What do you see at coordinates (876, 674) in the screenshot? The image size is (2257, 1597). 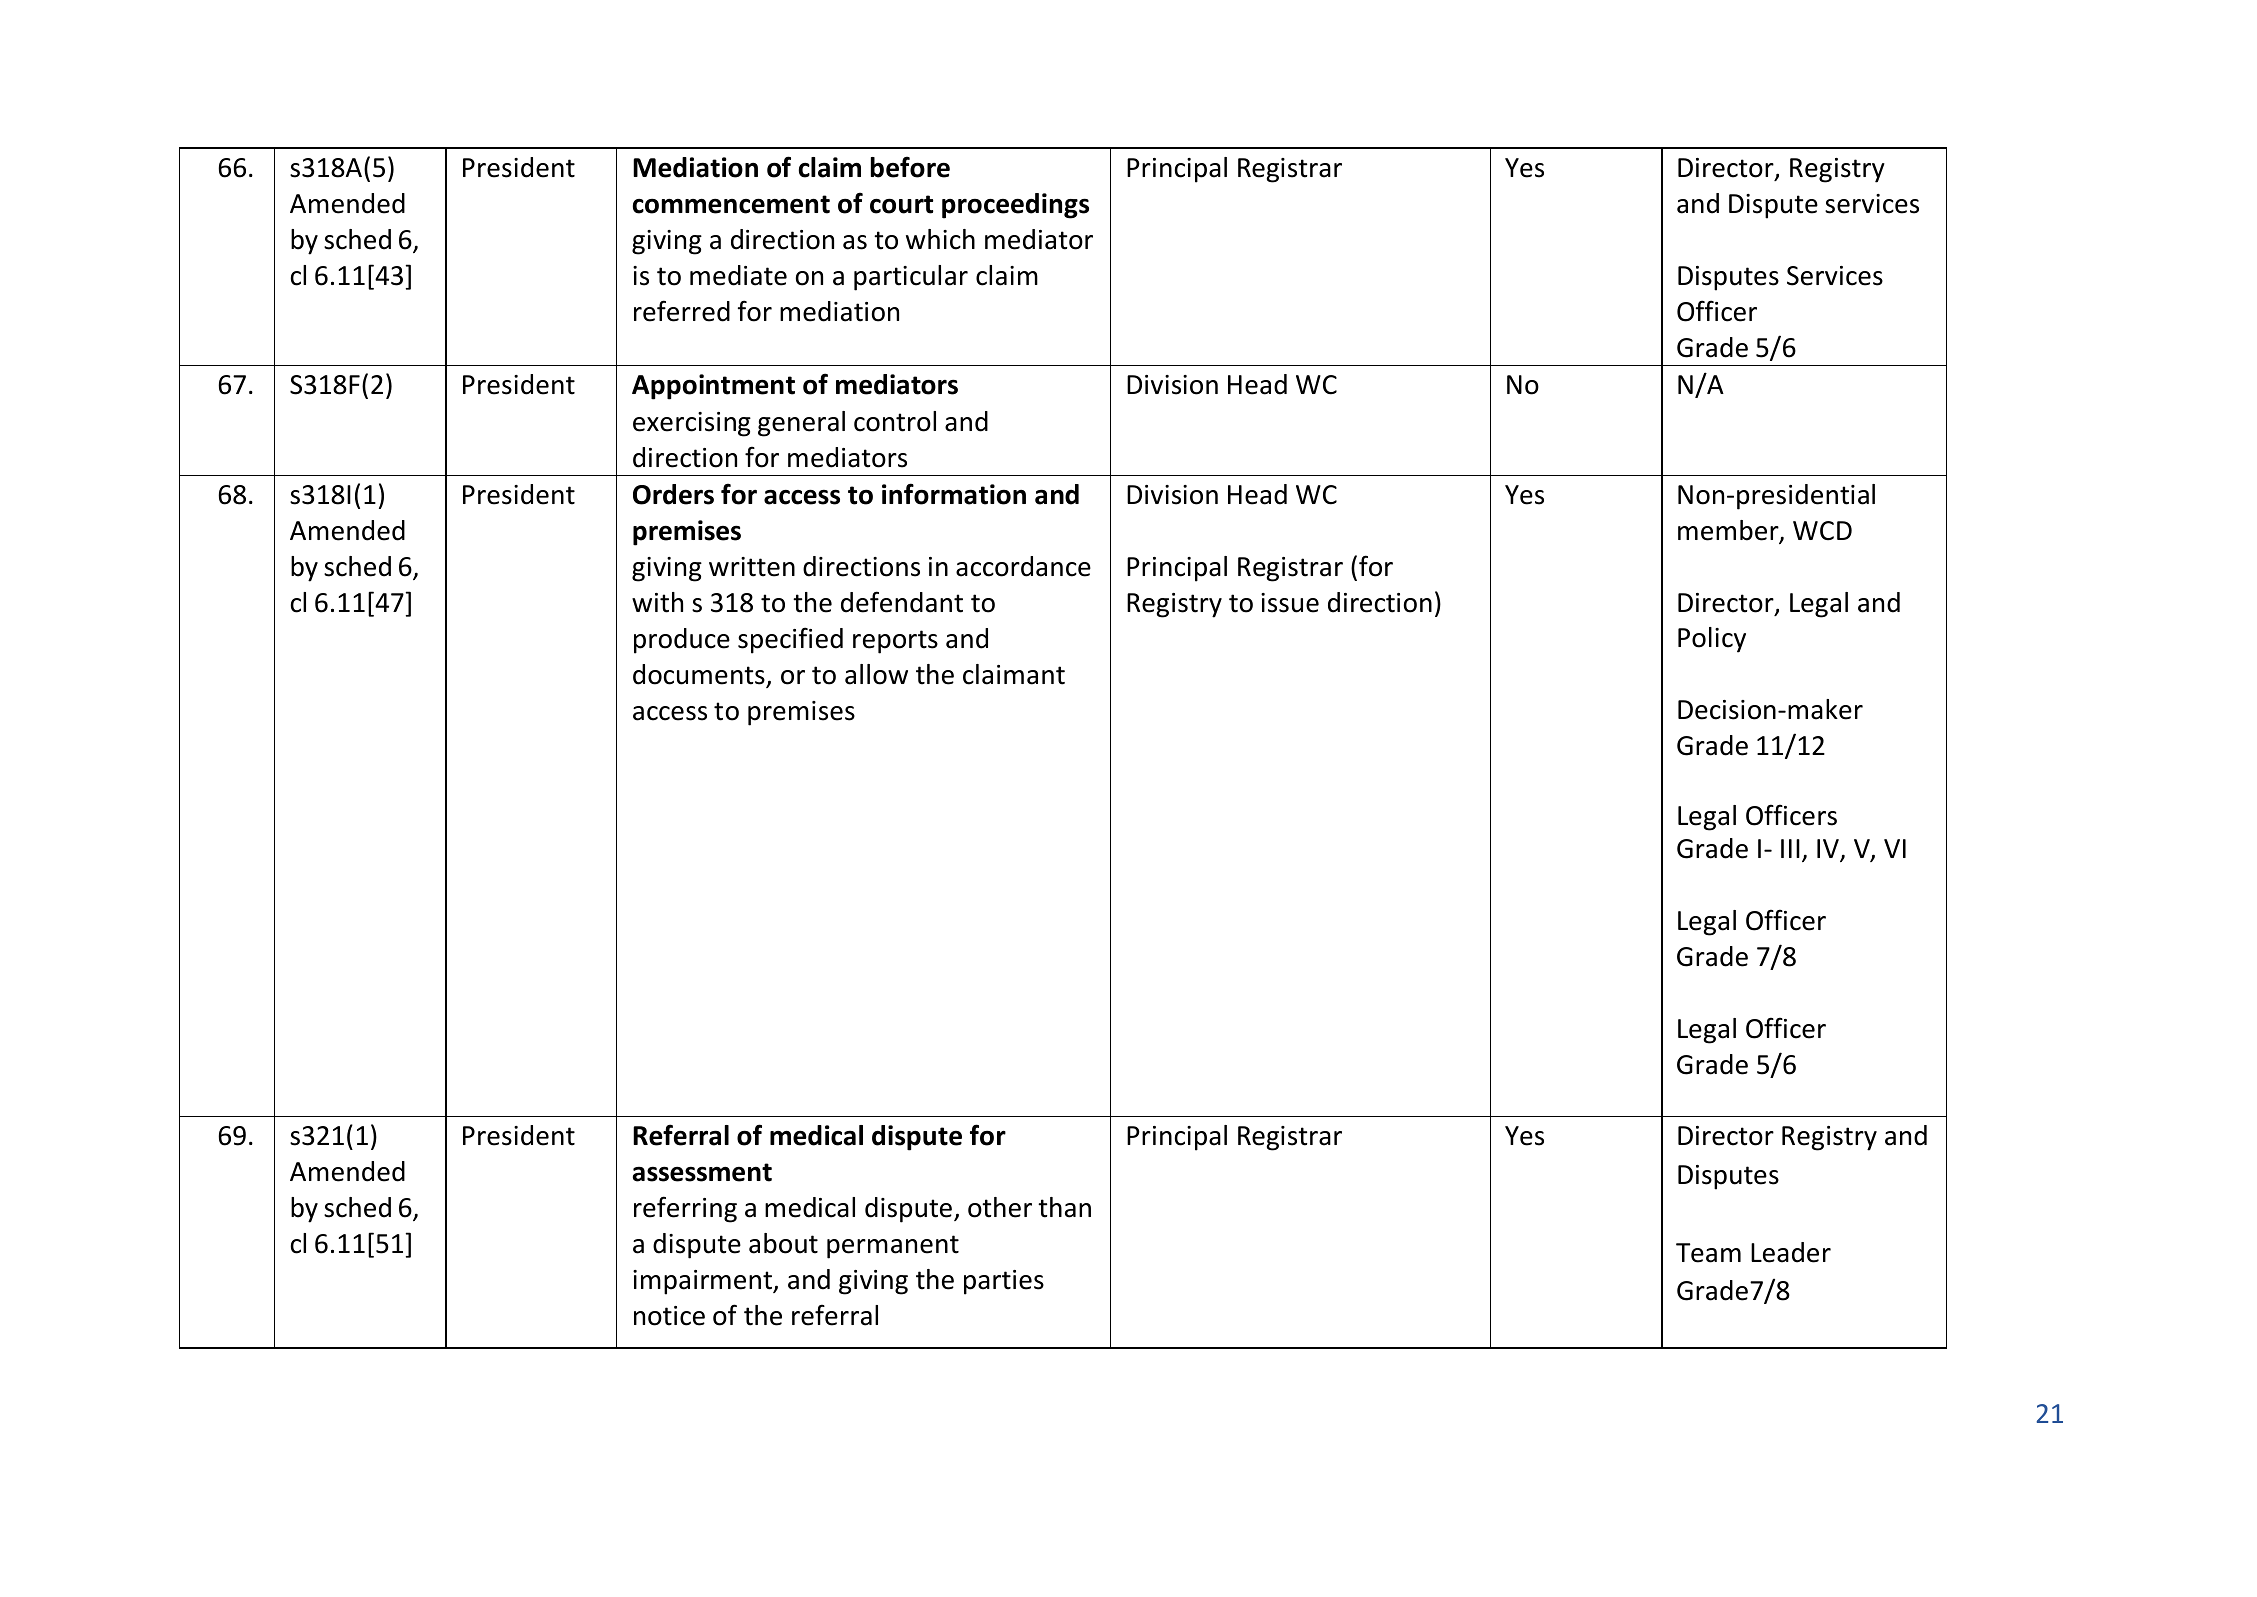 I see `allow` at bounding box center [876, 674].
